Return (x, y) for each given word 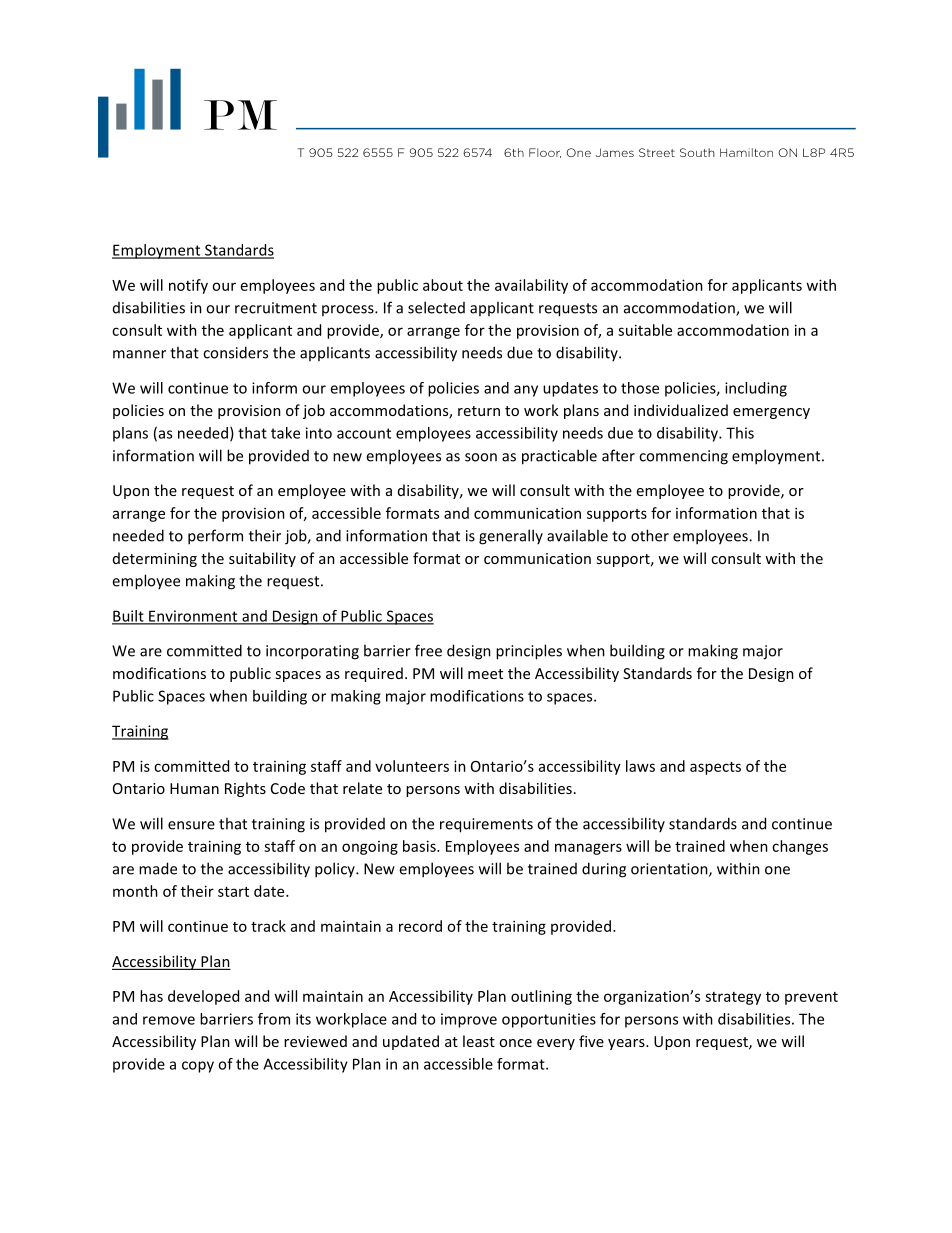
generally (511, 537)
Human (194, 788)
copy (198, 1067)
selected (436, 307)
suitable (645, 330)
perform (215, 537)
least (479, 1041)
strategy (733, 998)
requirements (486, 825)
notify (188, 286)
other (650, 535)
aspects (715, 768)
